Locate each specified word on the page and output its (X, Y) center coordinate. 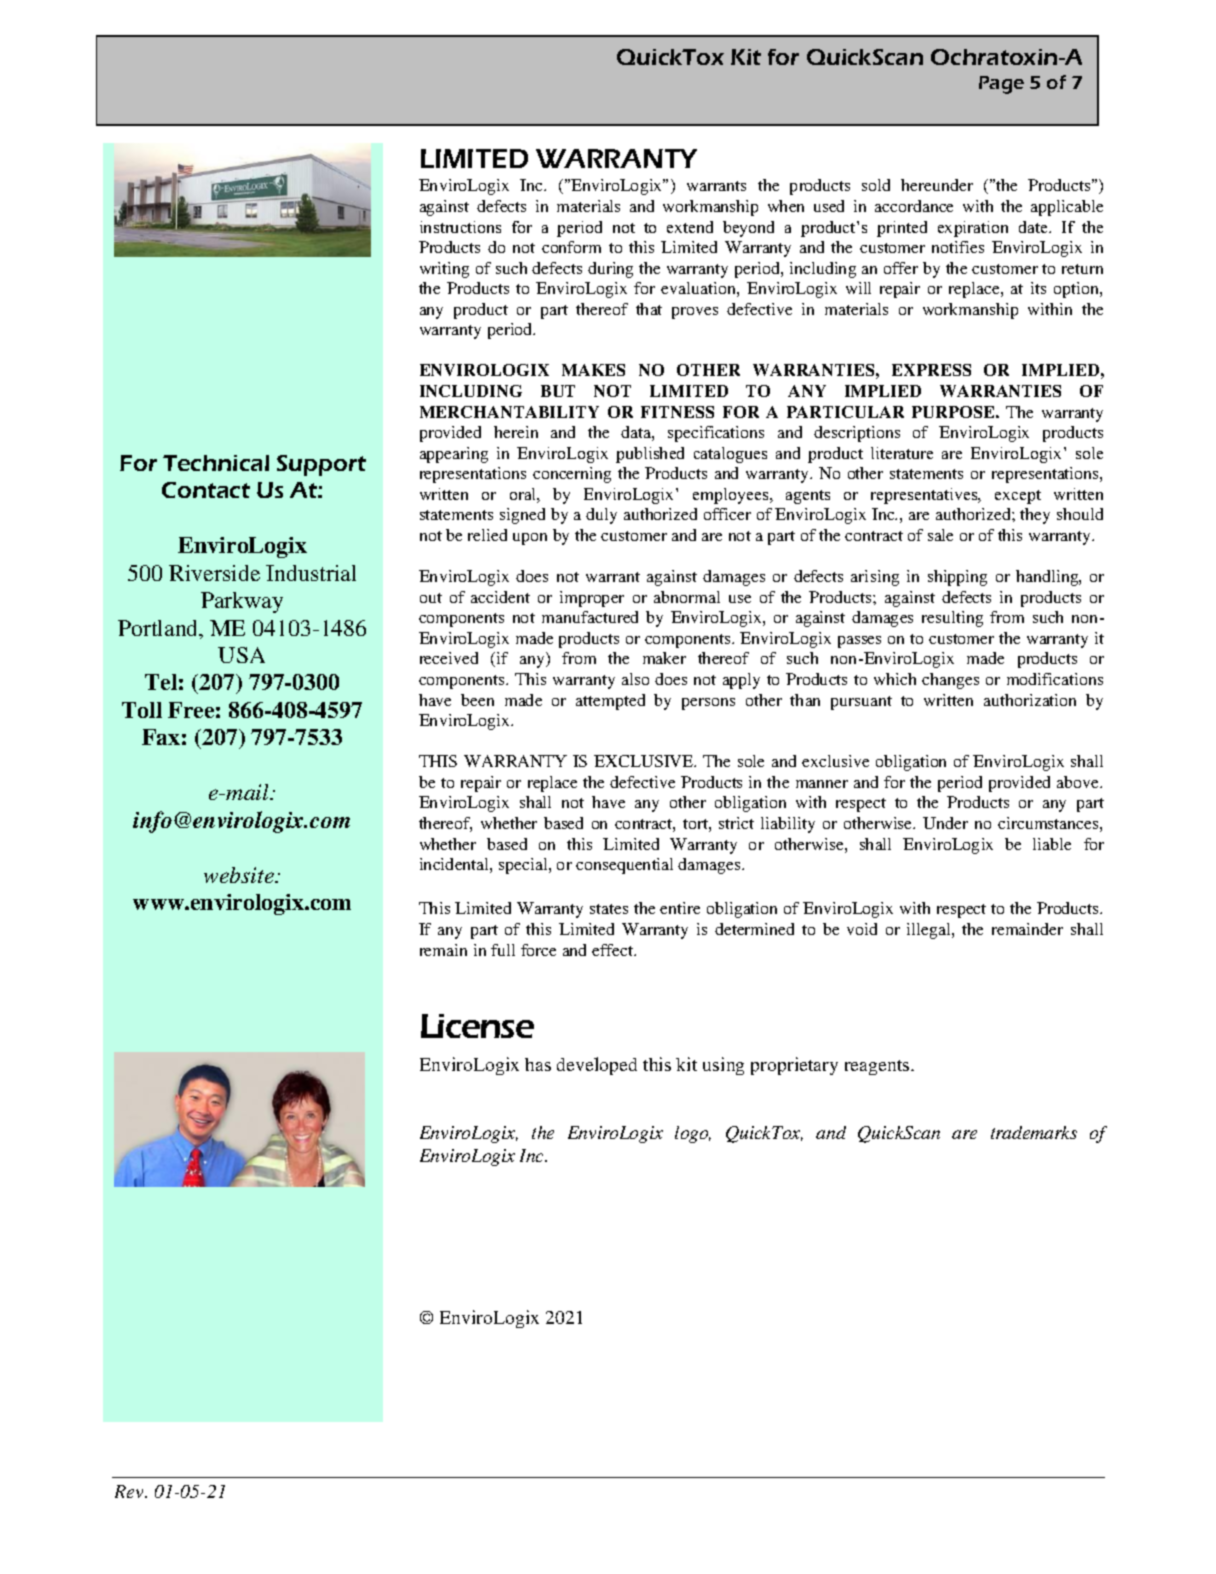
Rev (130, 1491)
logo (693, 1134)
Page (1001, 85)
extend (690, 227)
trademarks (1034, 1132)
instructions (460, 227)
